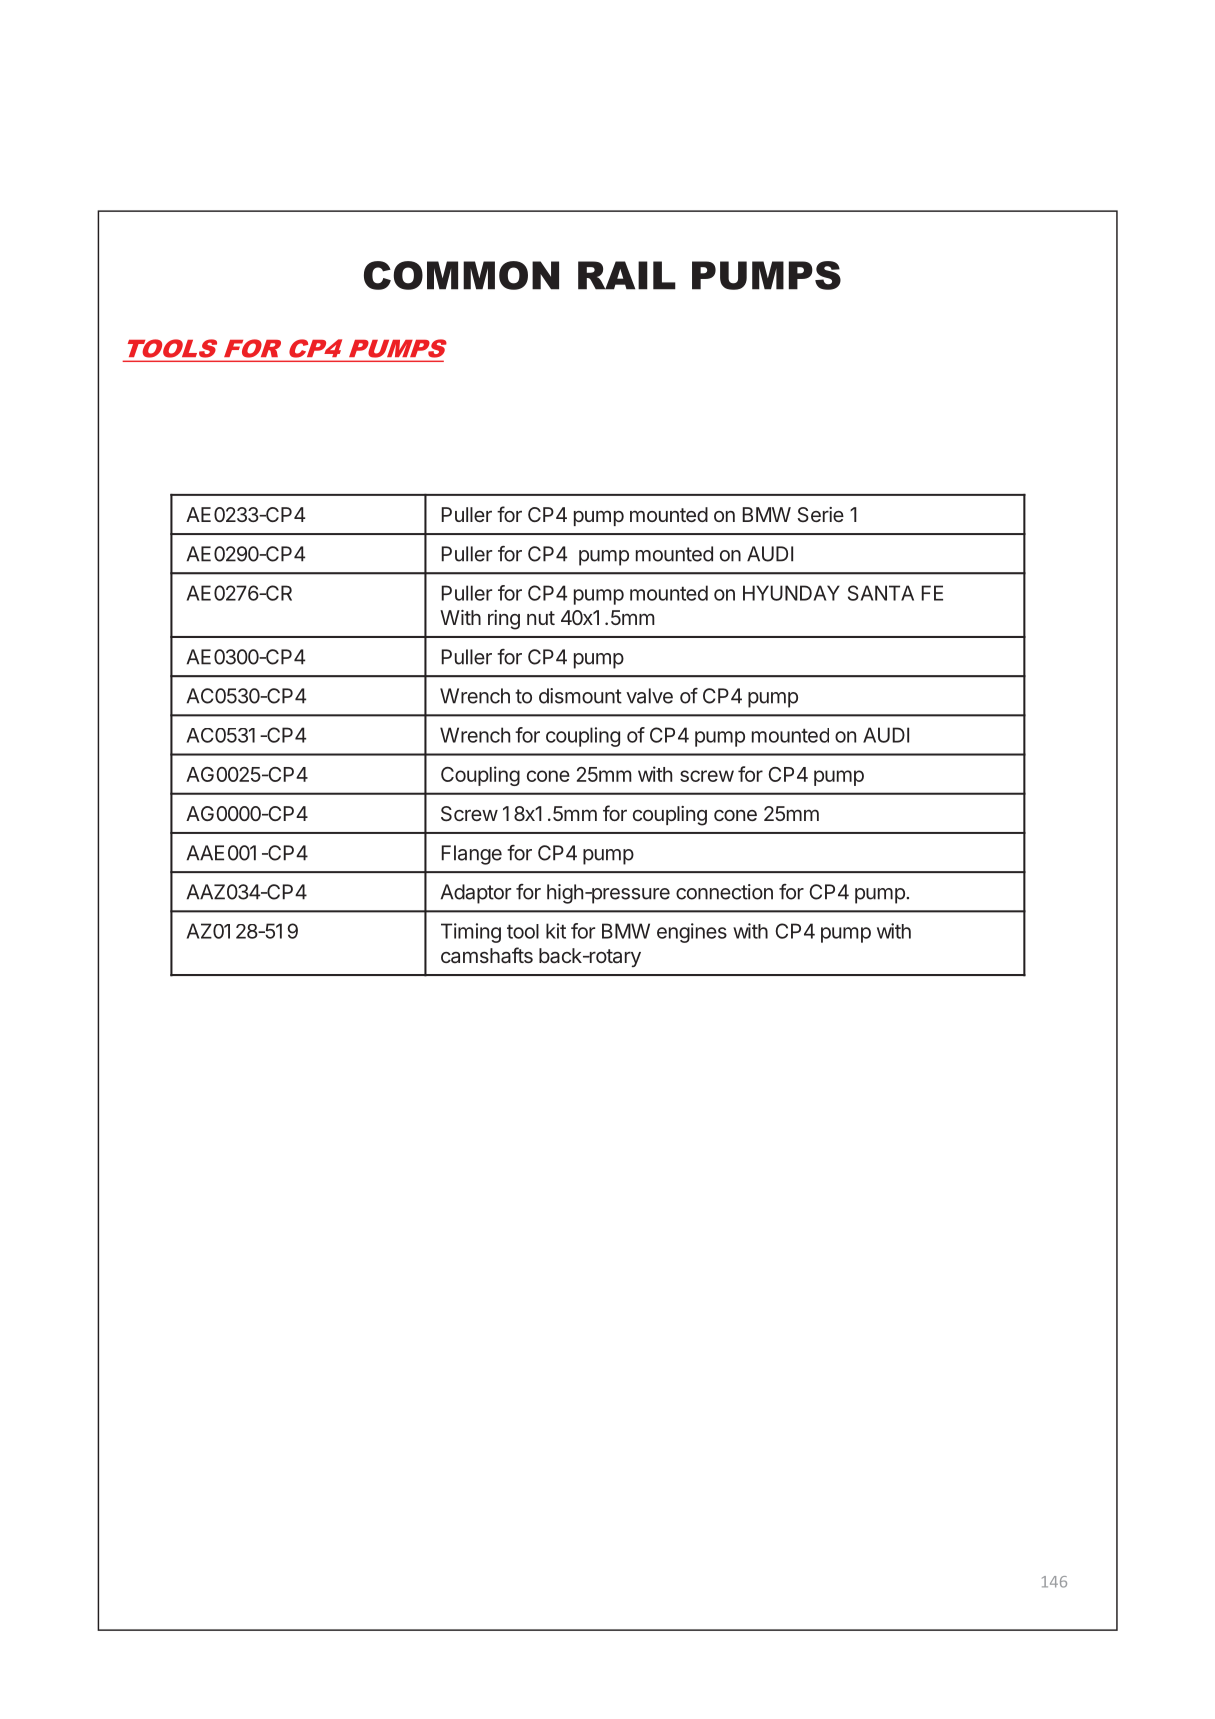 The image size is (1215, 1719). Describe the element at coordinates (649, 696) in the document. I see `valve` at that location.
